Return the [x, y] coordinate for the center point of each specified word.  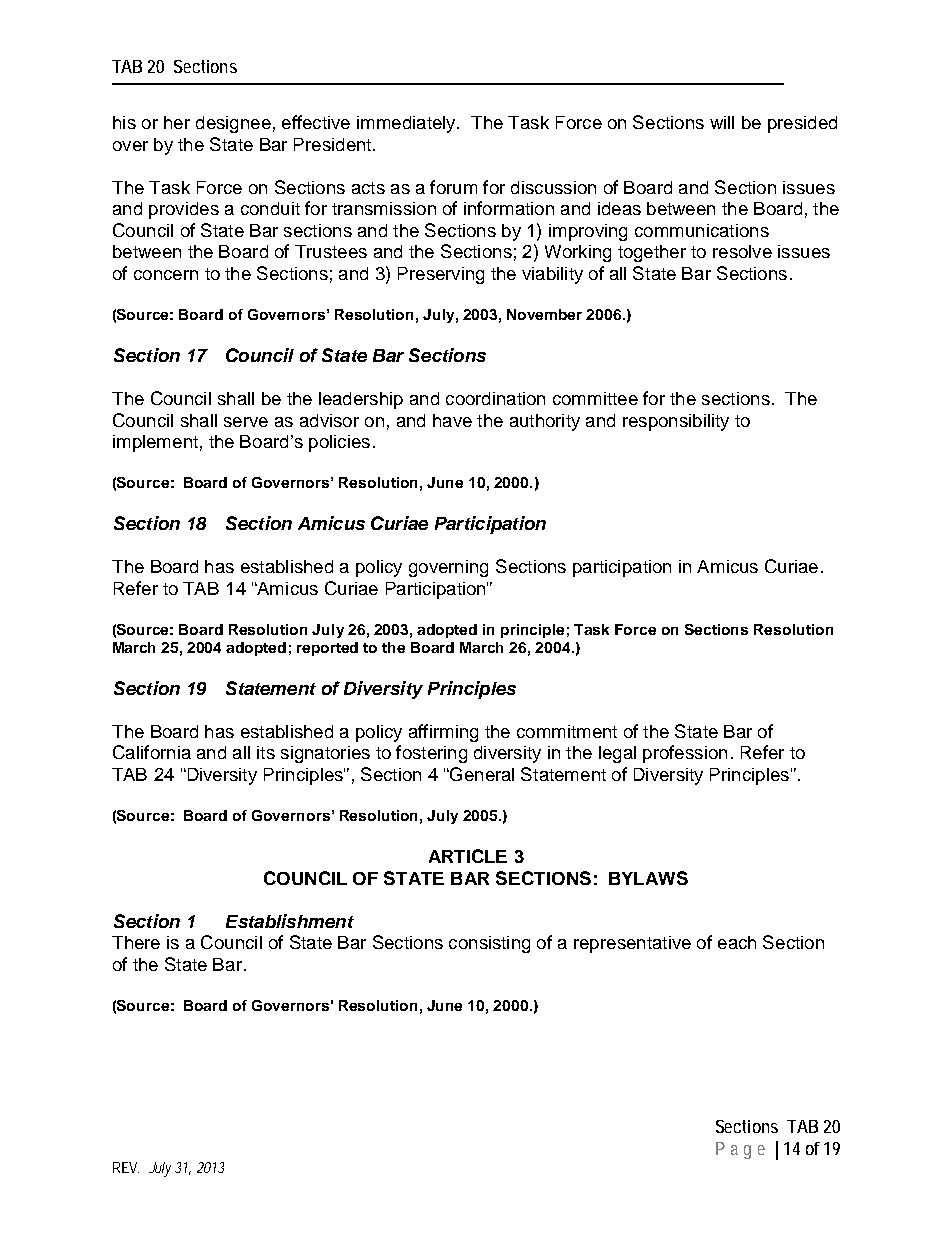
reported [327, 649]
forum [453, 187]
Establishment [290, 921]
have [452, 420]
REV [126, 1167]
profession [685, 754]
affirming [443, 733]
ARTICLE [468, 856]
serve [246, 422]
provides [184, 210]
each [737, 942]
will [722, 122]
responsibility [676, 422]
